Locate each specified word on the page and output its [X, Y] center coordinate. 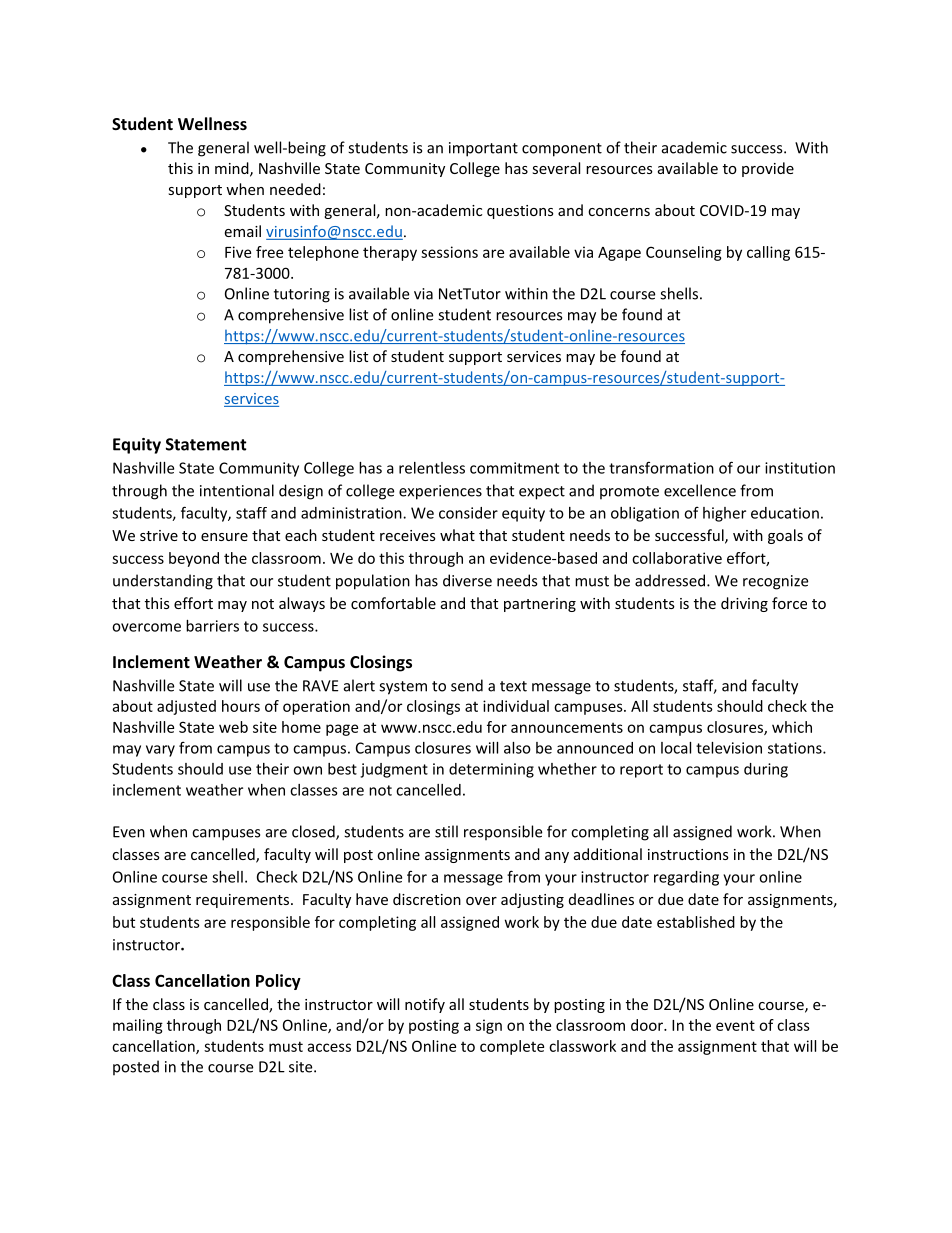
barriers [212, 626]
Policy [278, 982]
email [242, 231]
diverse [467, 580]
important [483, 149]
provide [768, 169]
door [648, 1025]
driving [744, 604]
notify [425, 1005]
